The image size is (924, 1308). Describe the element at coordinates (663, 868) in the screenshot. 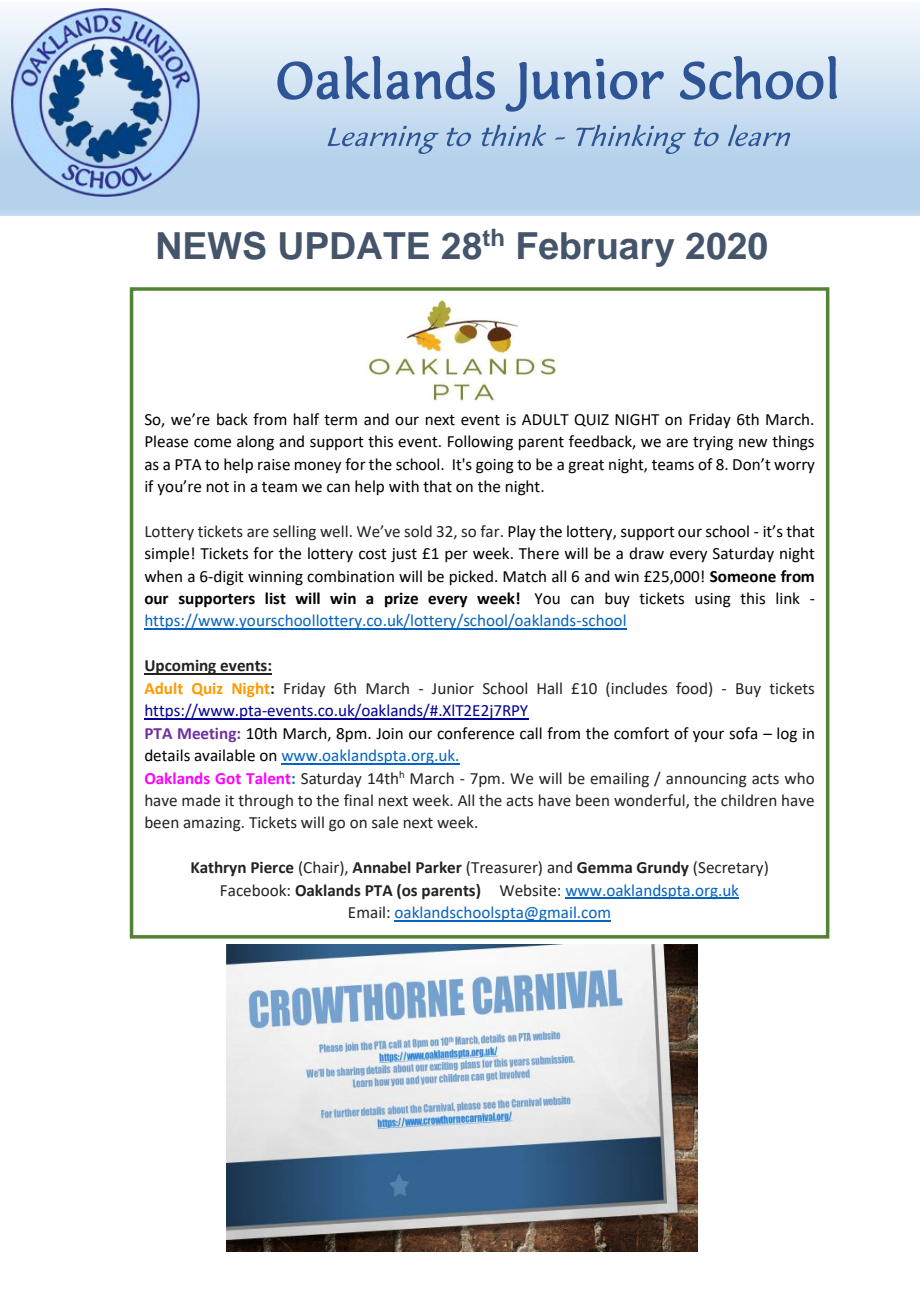

I see `Grundy` at that location.
